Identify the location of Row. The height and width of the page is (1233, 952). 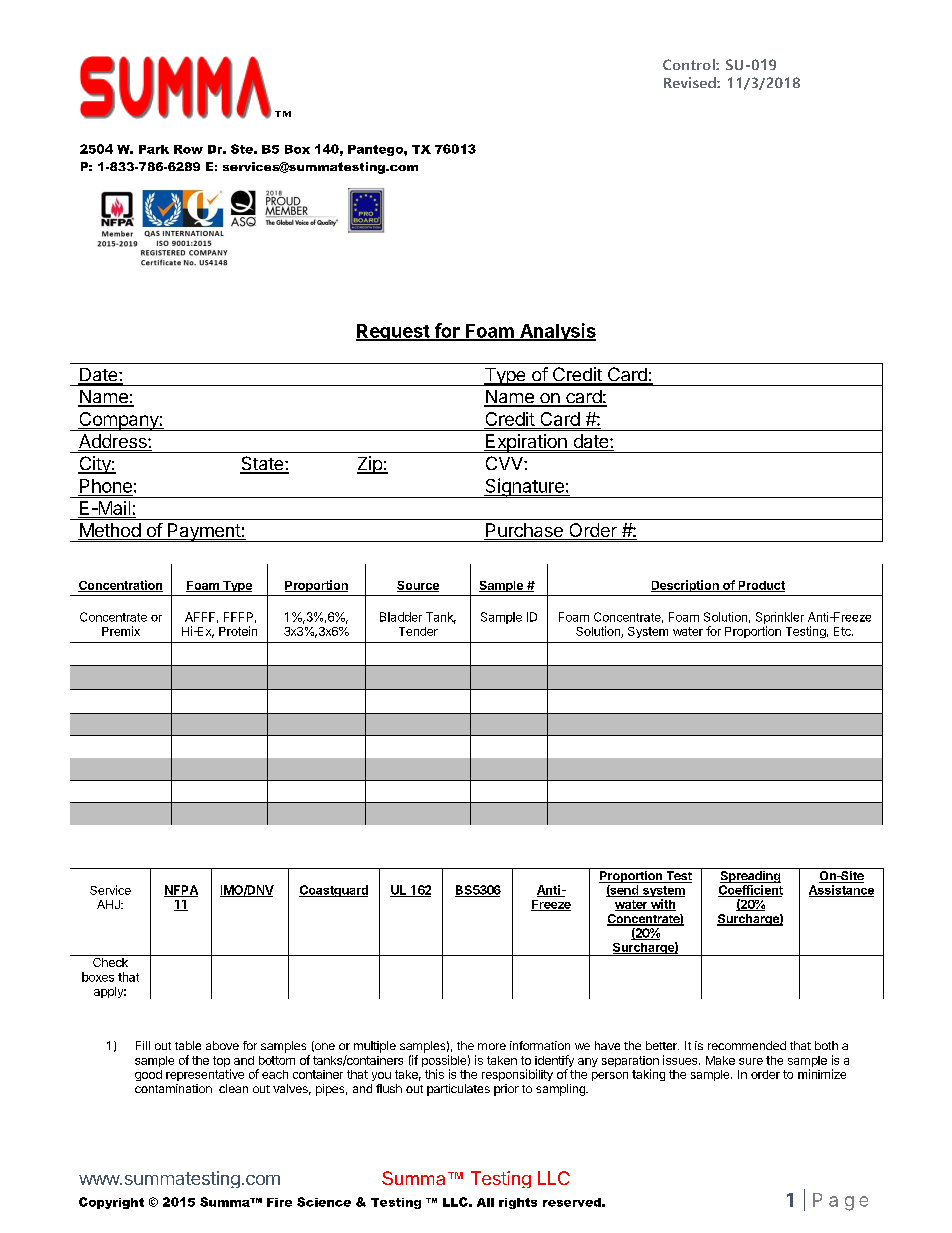
(188, 149).
